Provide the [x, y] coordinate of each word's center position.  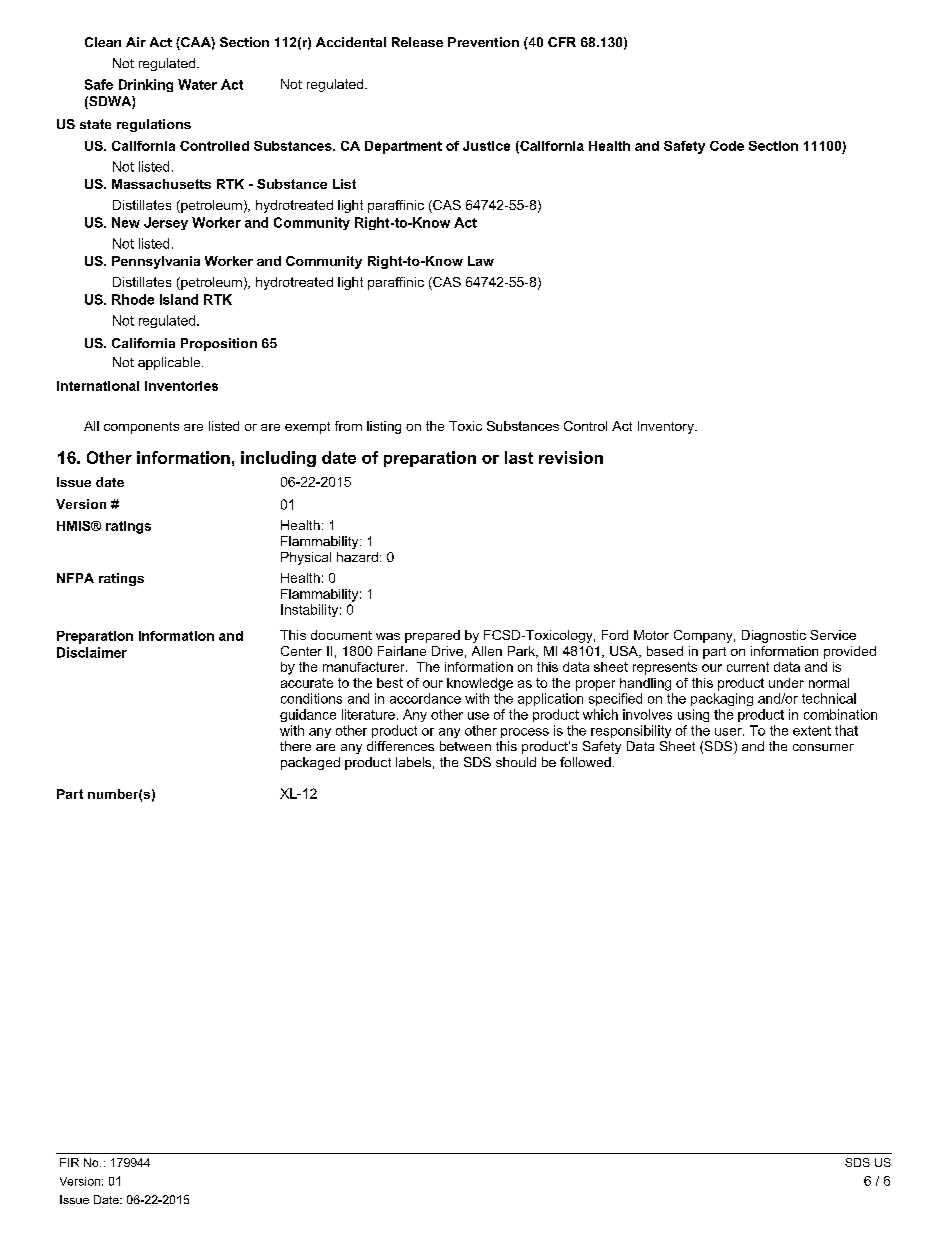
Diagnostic [774, 636]
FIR [69, 1162]
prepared [432, 636]
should [516, 762]
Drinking [146, 85]
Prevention [483, 42]
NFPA [75, 578]
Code [727, 146]
